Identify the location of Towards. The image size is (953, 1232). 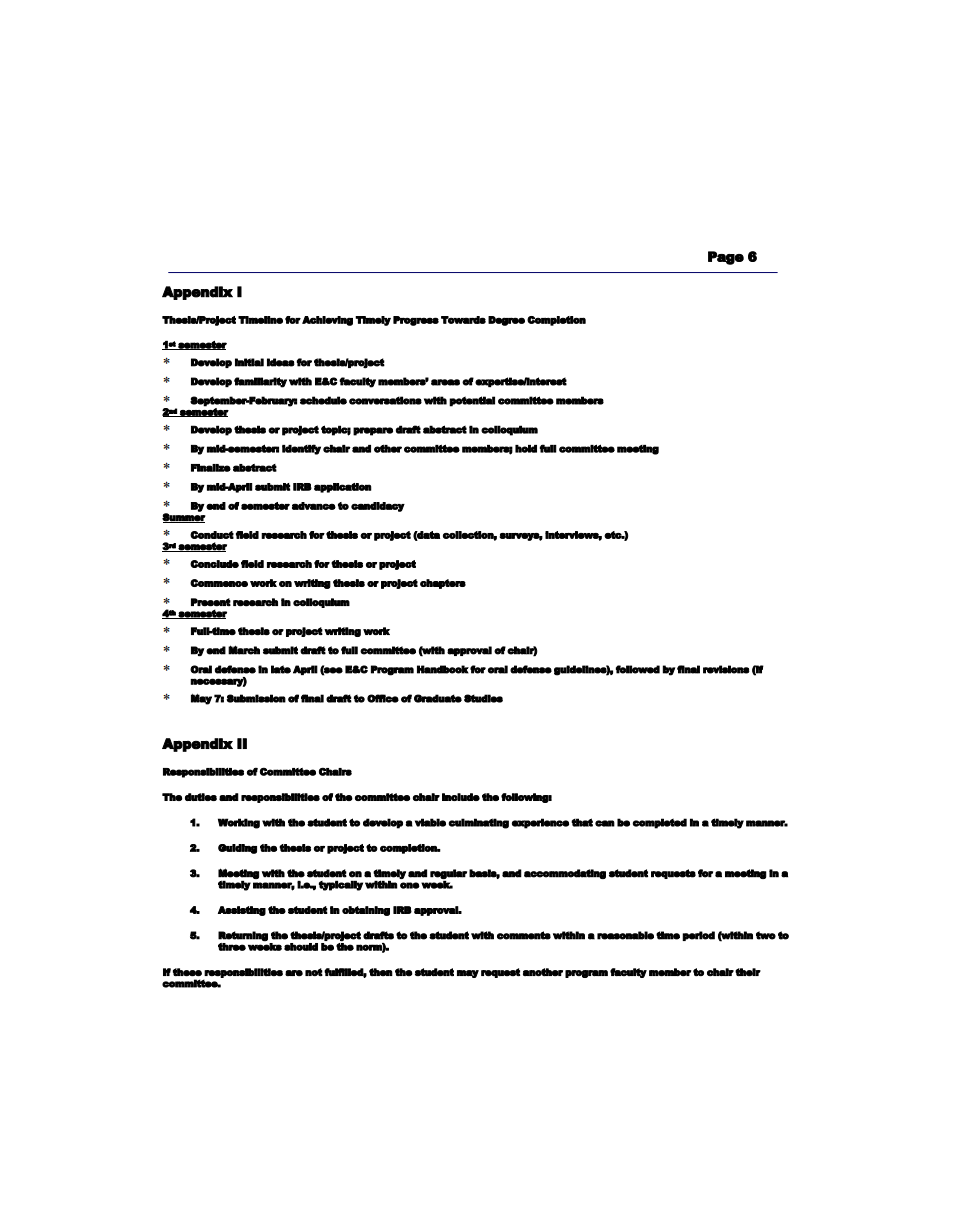
(463, 320).
